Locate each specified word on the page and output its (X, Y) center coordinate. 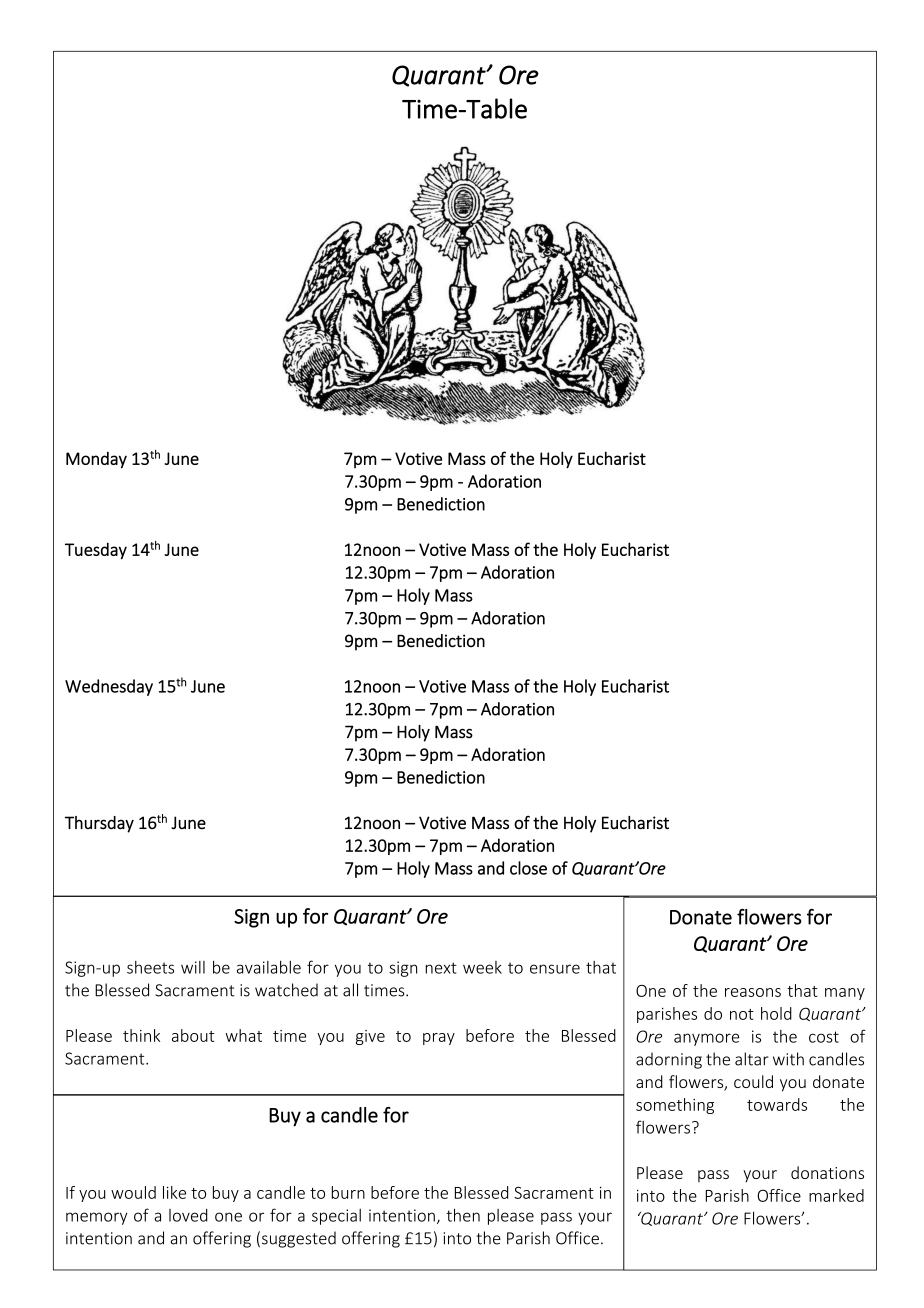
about (193, 1035)
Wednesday (109, 687)
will (193, 967)
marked (836, 1195)
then (463, 1215)
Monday (96, 460)
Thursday (99, 824)
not (742, 1014)
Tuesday (96, 551)
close (528, 868)
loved (188, 1215)
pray (439, 1039)
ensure (555, 969)
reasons (753, 992)
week (482, 967)
